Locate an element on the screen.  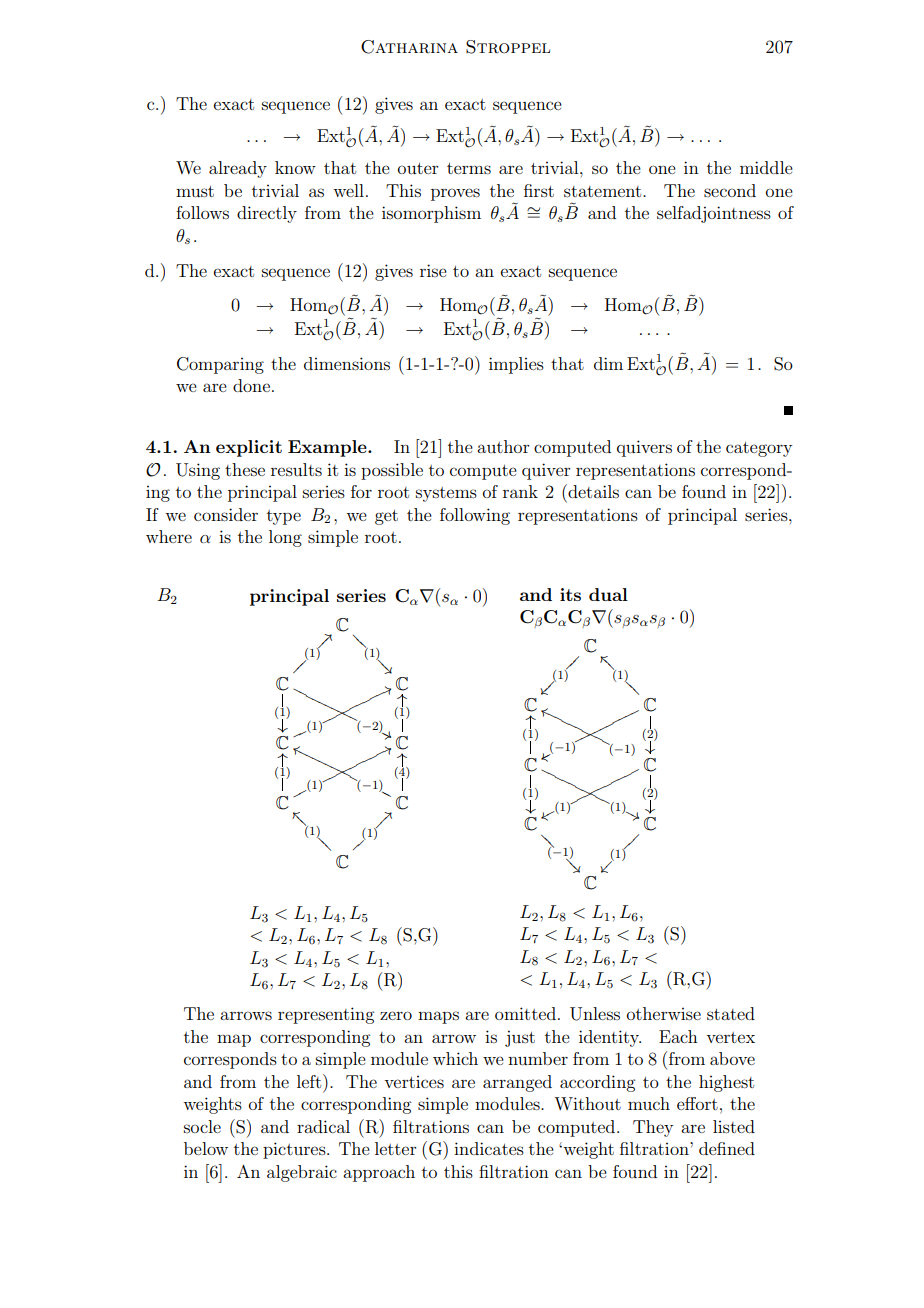
proves is located at coordinates (455, 194).
